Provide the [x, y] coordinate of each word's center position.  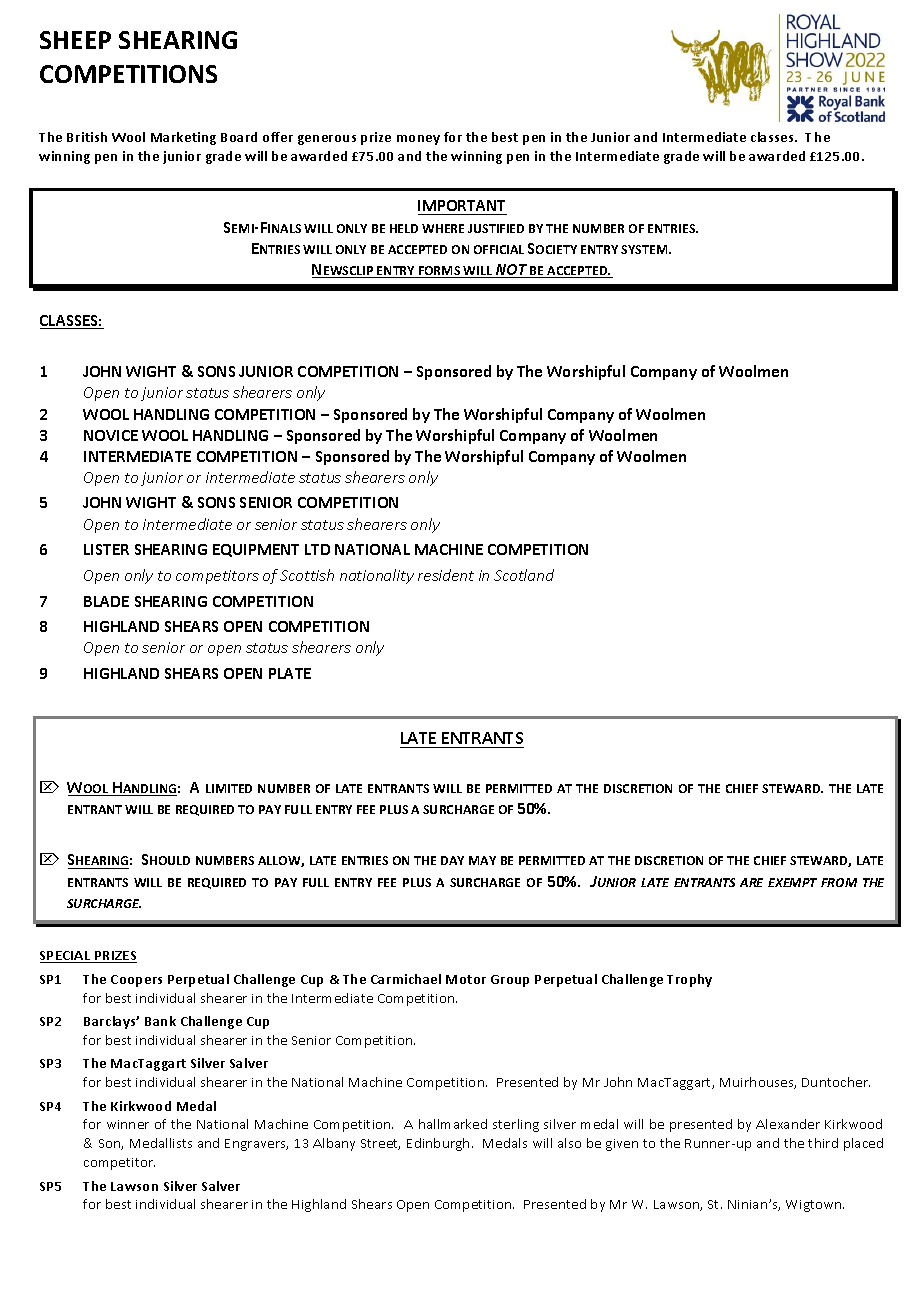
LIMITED [229, 788]
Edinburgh [438, 1144]
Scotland [524, 575]
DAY [452, 860]
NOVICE [111, 435]
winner [128, 1124]
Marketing [183, 138]
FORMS [440, 272]
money [418, 140]
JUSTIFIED [496, 228]
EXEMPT [792, 882]
